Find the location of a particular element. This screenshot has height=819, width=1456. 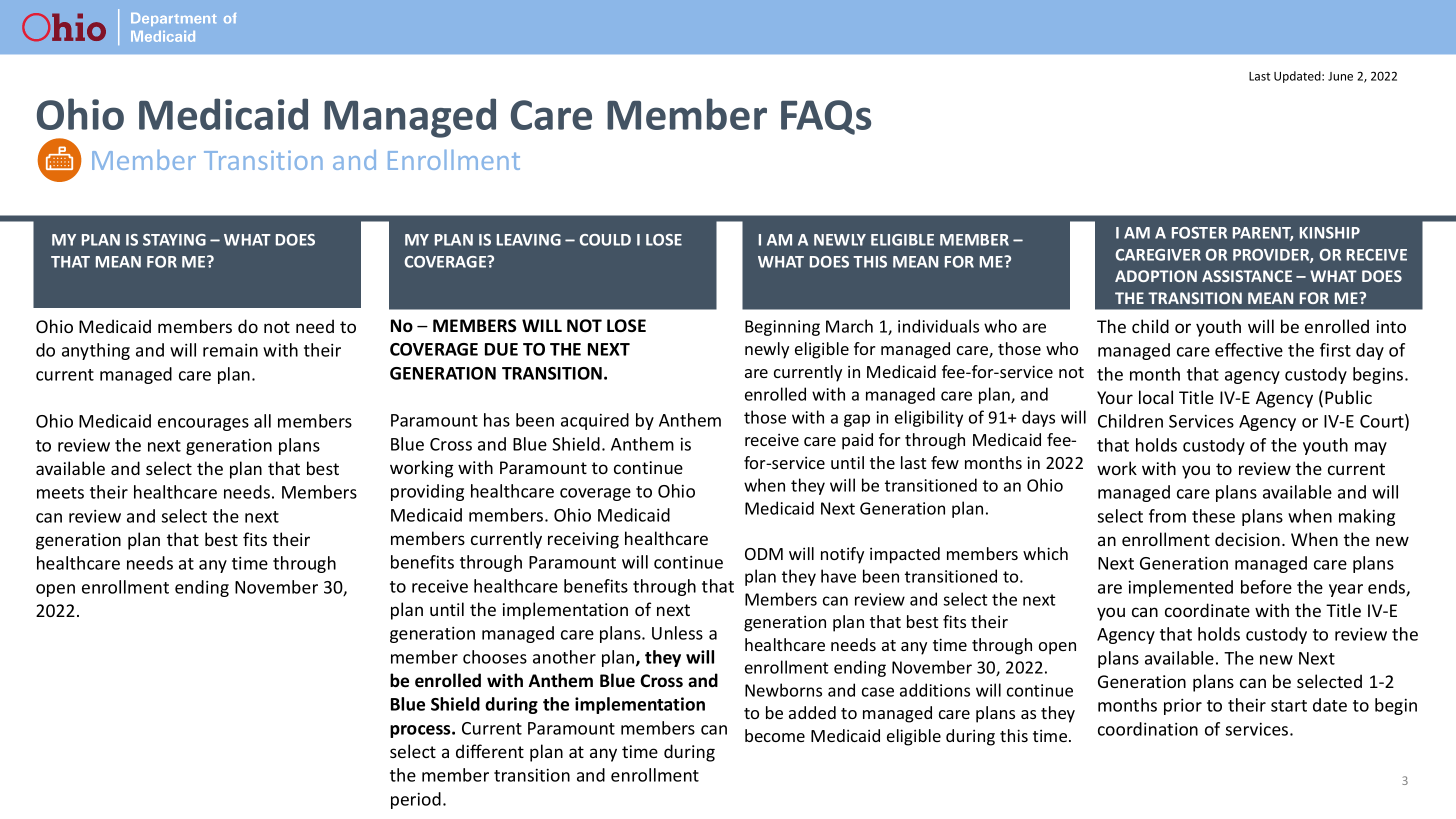

decision is located at coordinates (1247, 539).
